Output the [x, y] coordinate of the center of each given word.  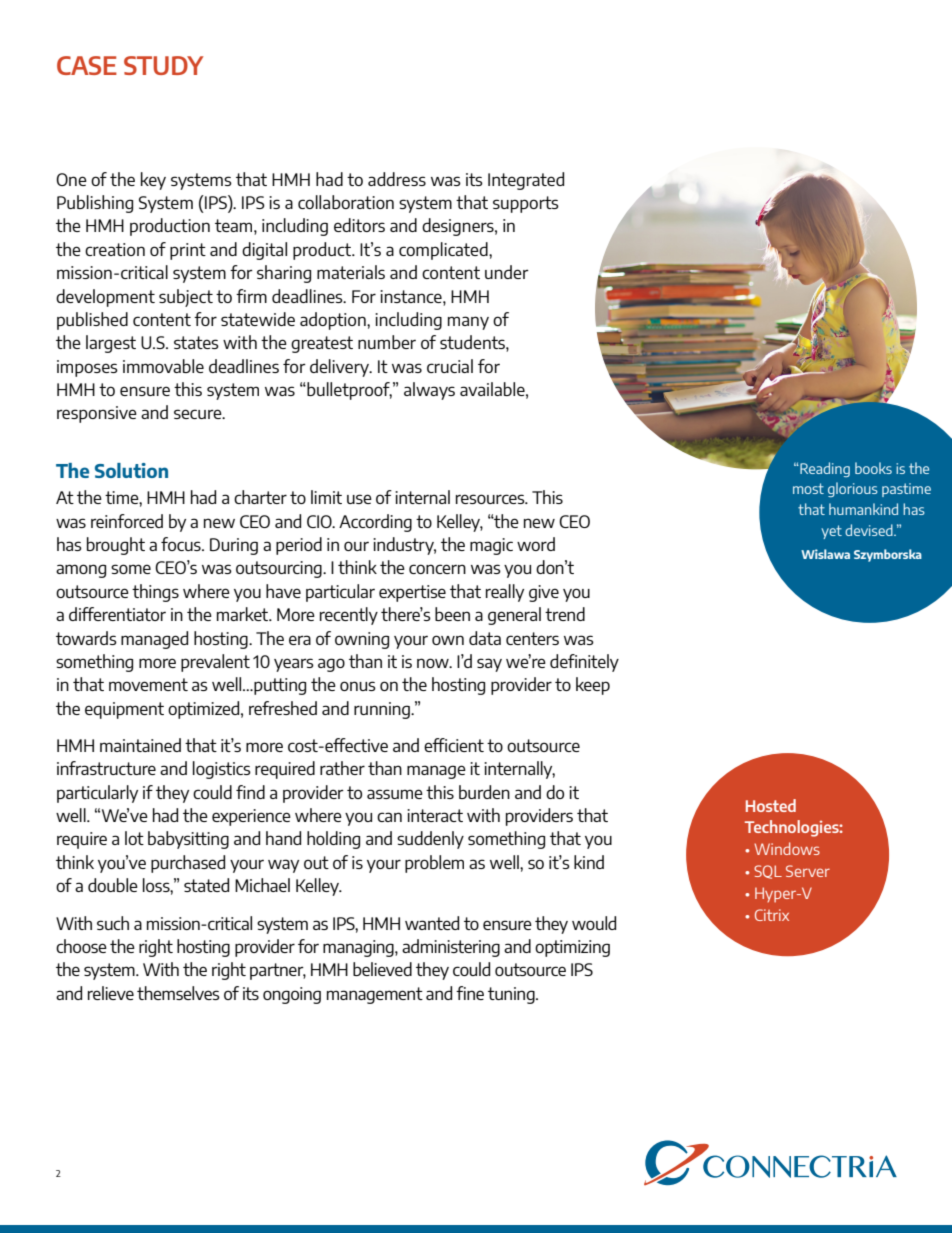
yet [831, 532]
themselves [178, 993]
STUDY [163, 65]
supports [526, 204]
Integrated [526, 181]
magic [491, 546]
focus [182, 544]
